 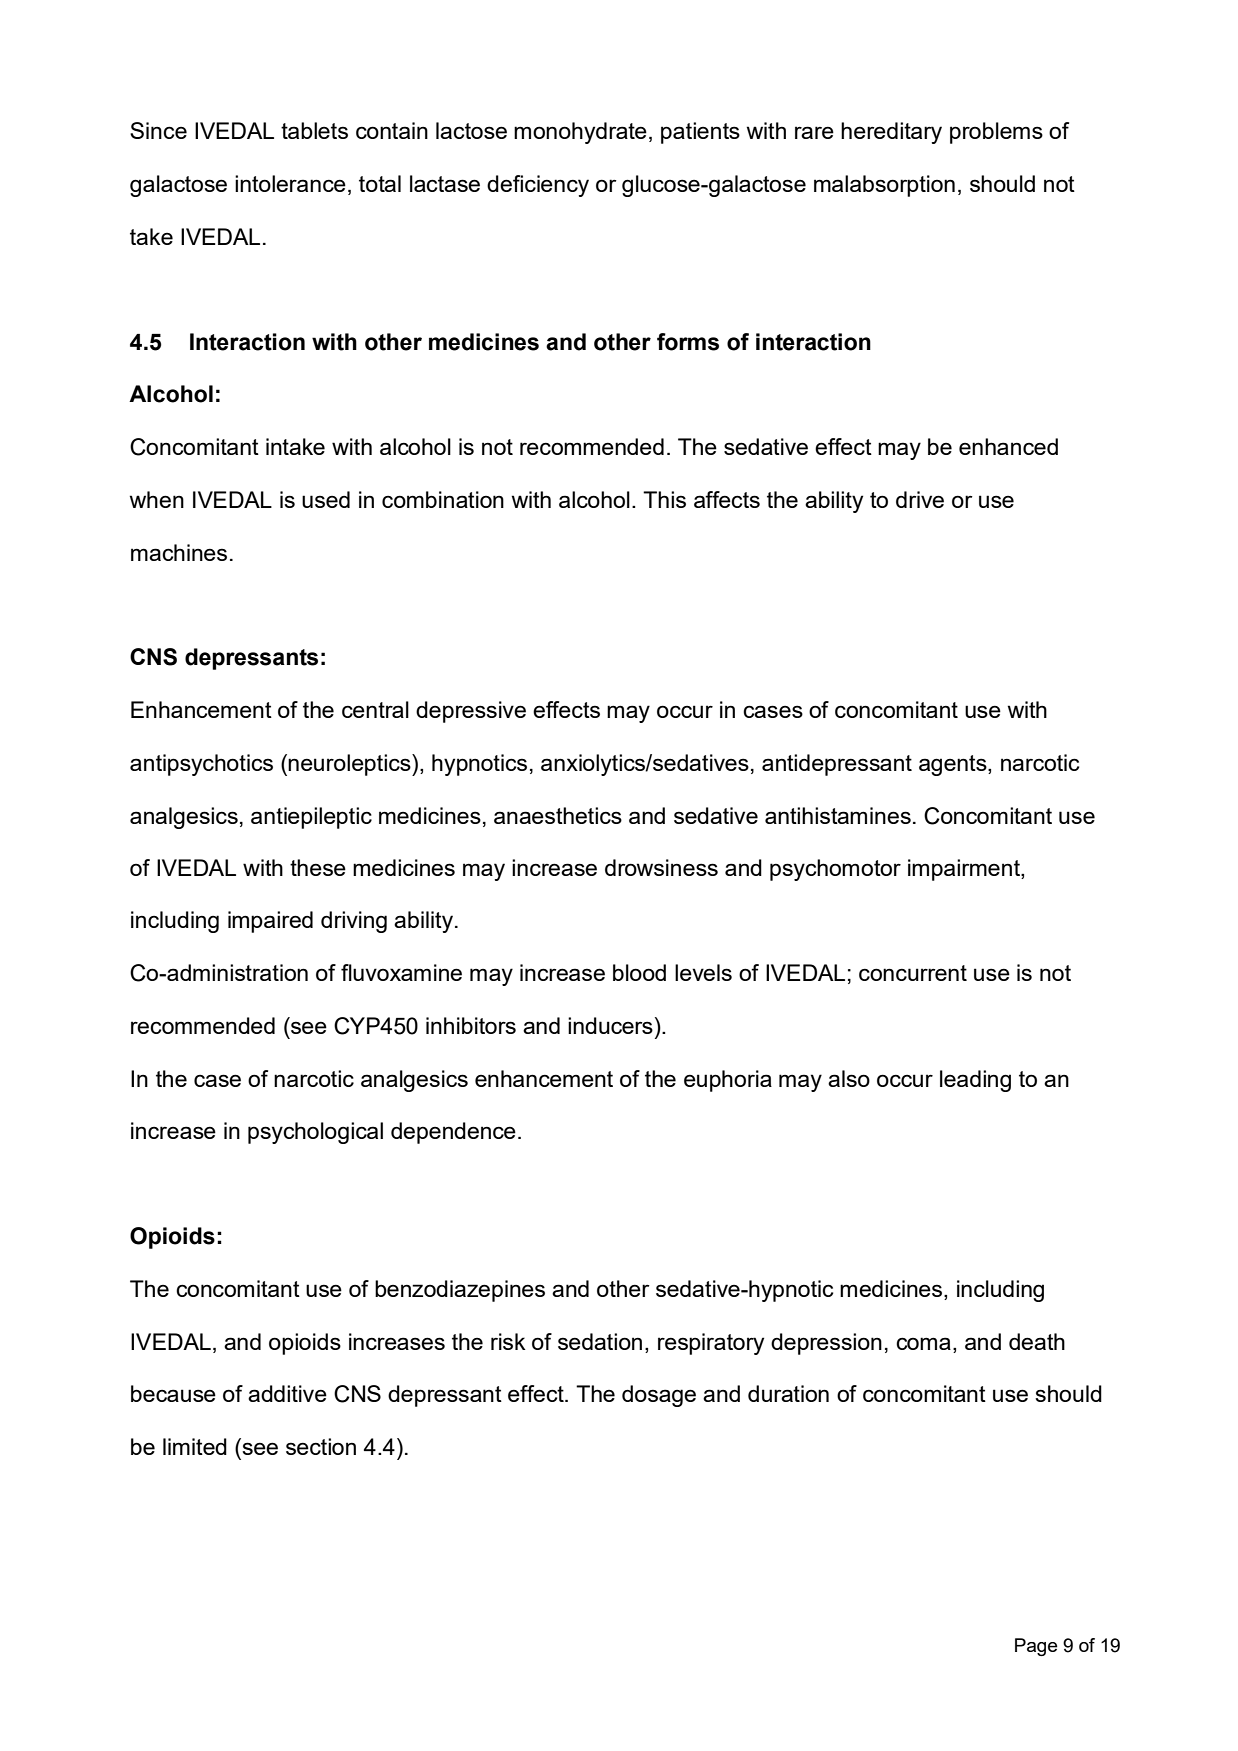 What do you see at coordinates (913, 973) in the image?
I see `concurrent` at bounding box center [913, 973].
